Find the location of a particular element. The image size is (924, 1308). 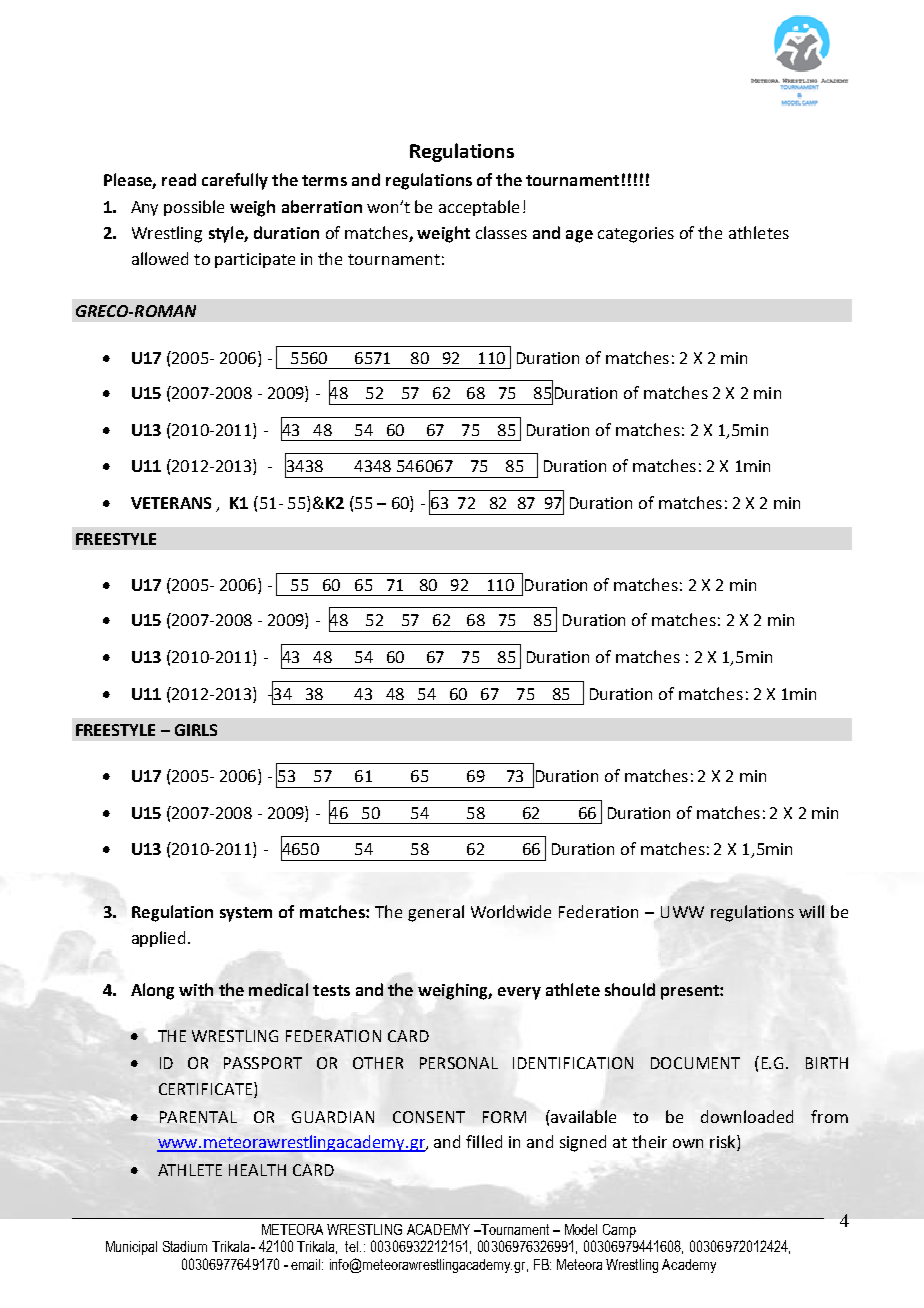

acceptable is located at coordinates (479, 208).
